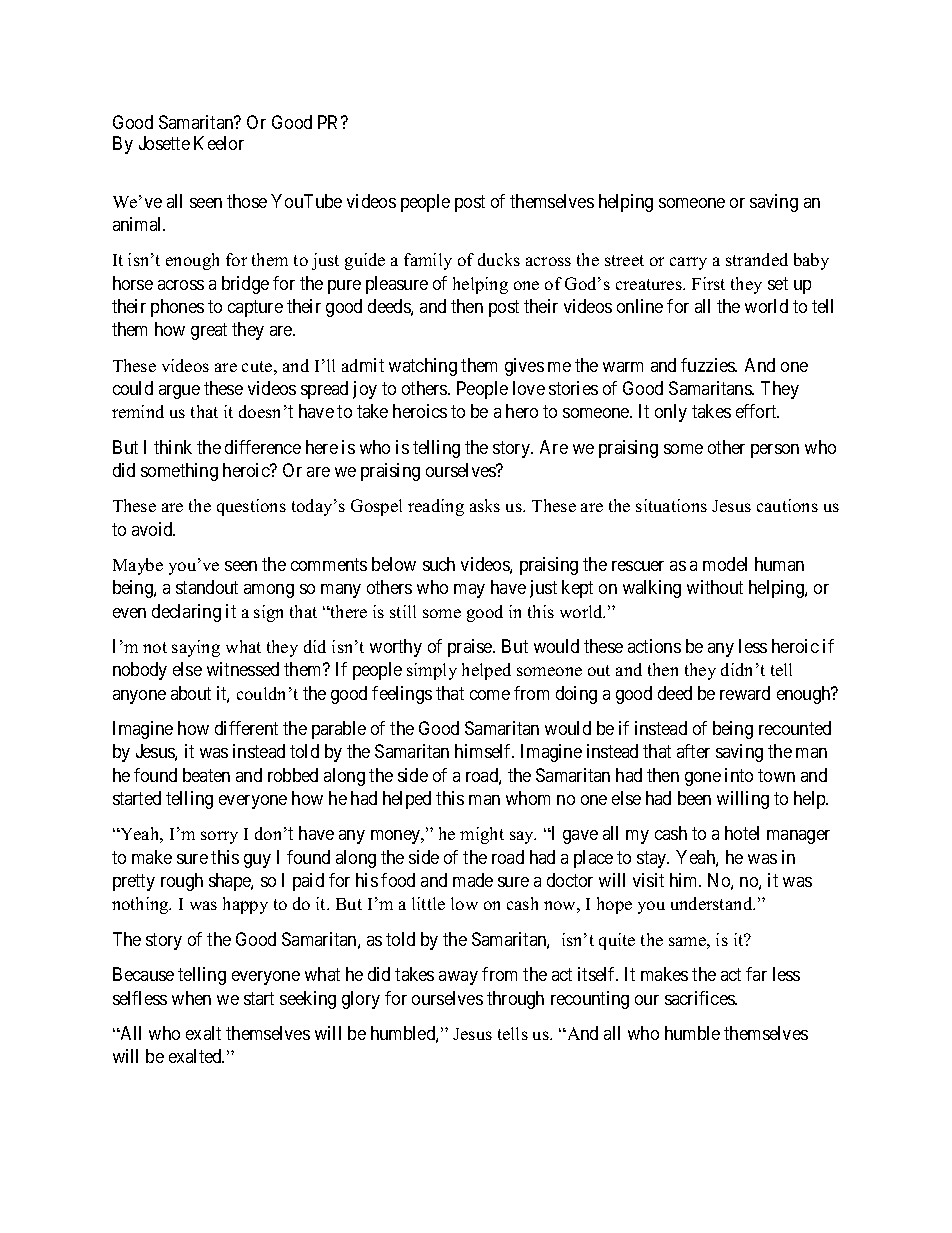 This image has width=952, height=1233. Describe the element at coordinates (745, 693) in the image. I see `reward` at that location.
